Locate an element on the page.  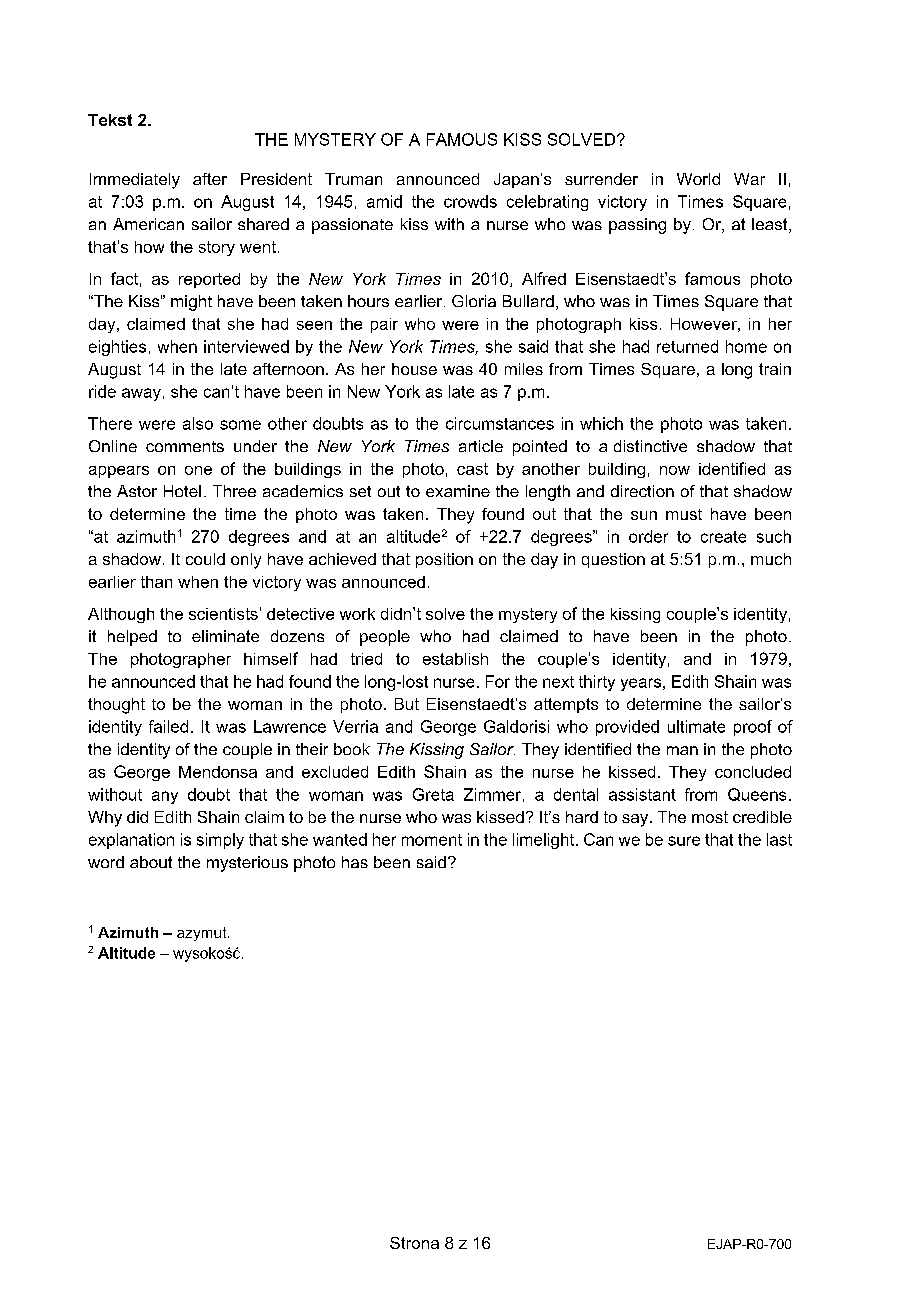
But is located at coordinates (407, 704).
